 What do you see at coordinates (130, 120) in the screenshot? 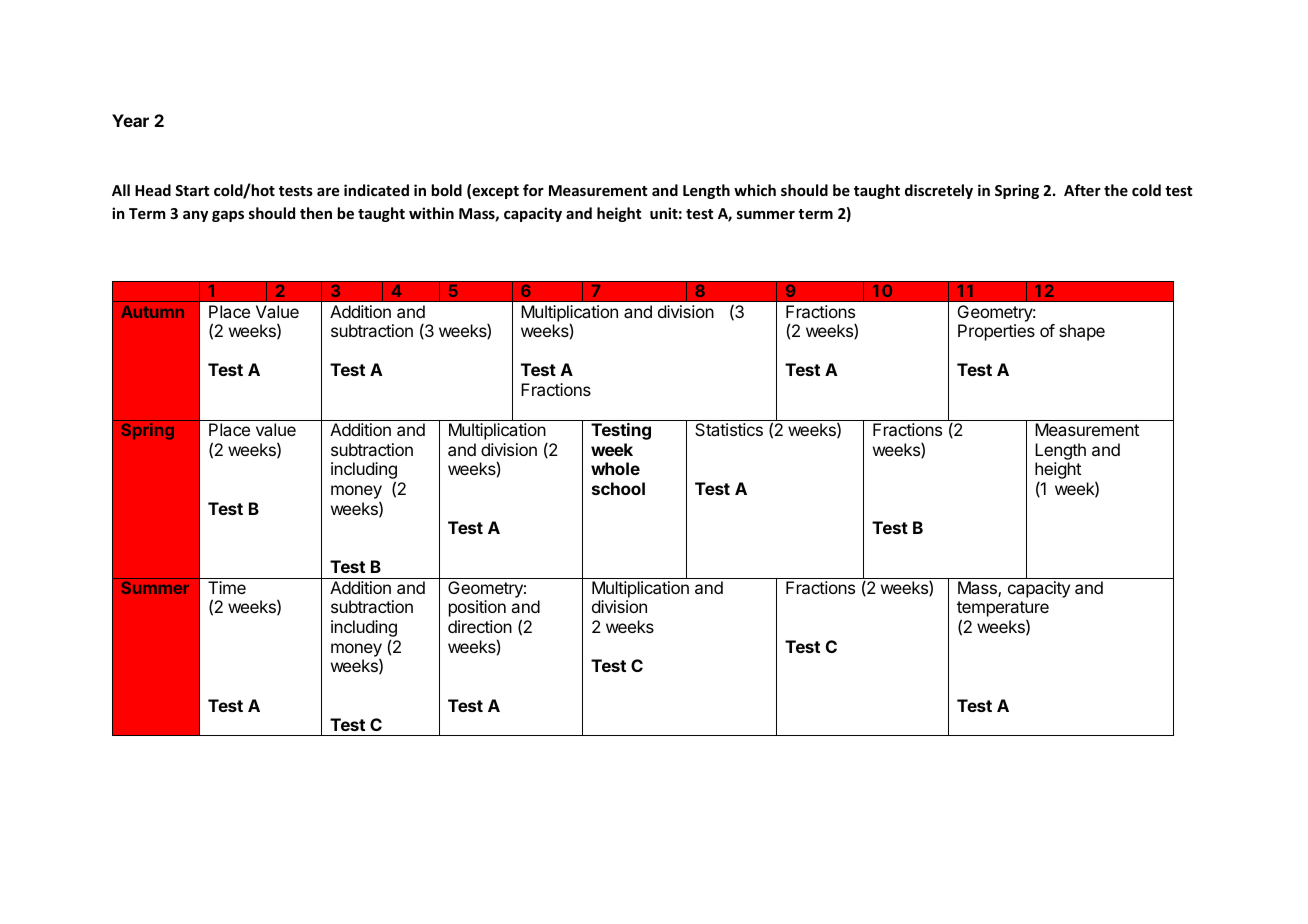
I see `Year` at bounding box center [130, 120].
